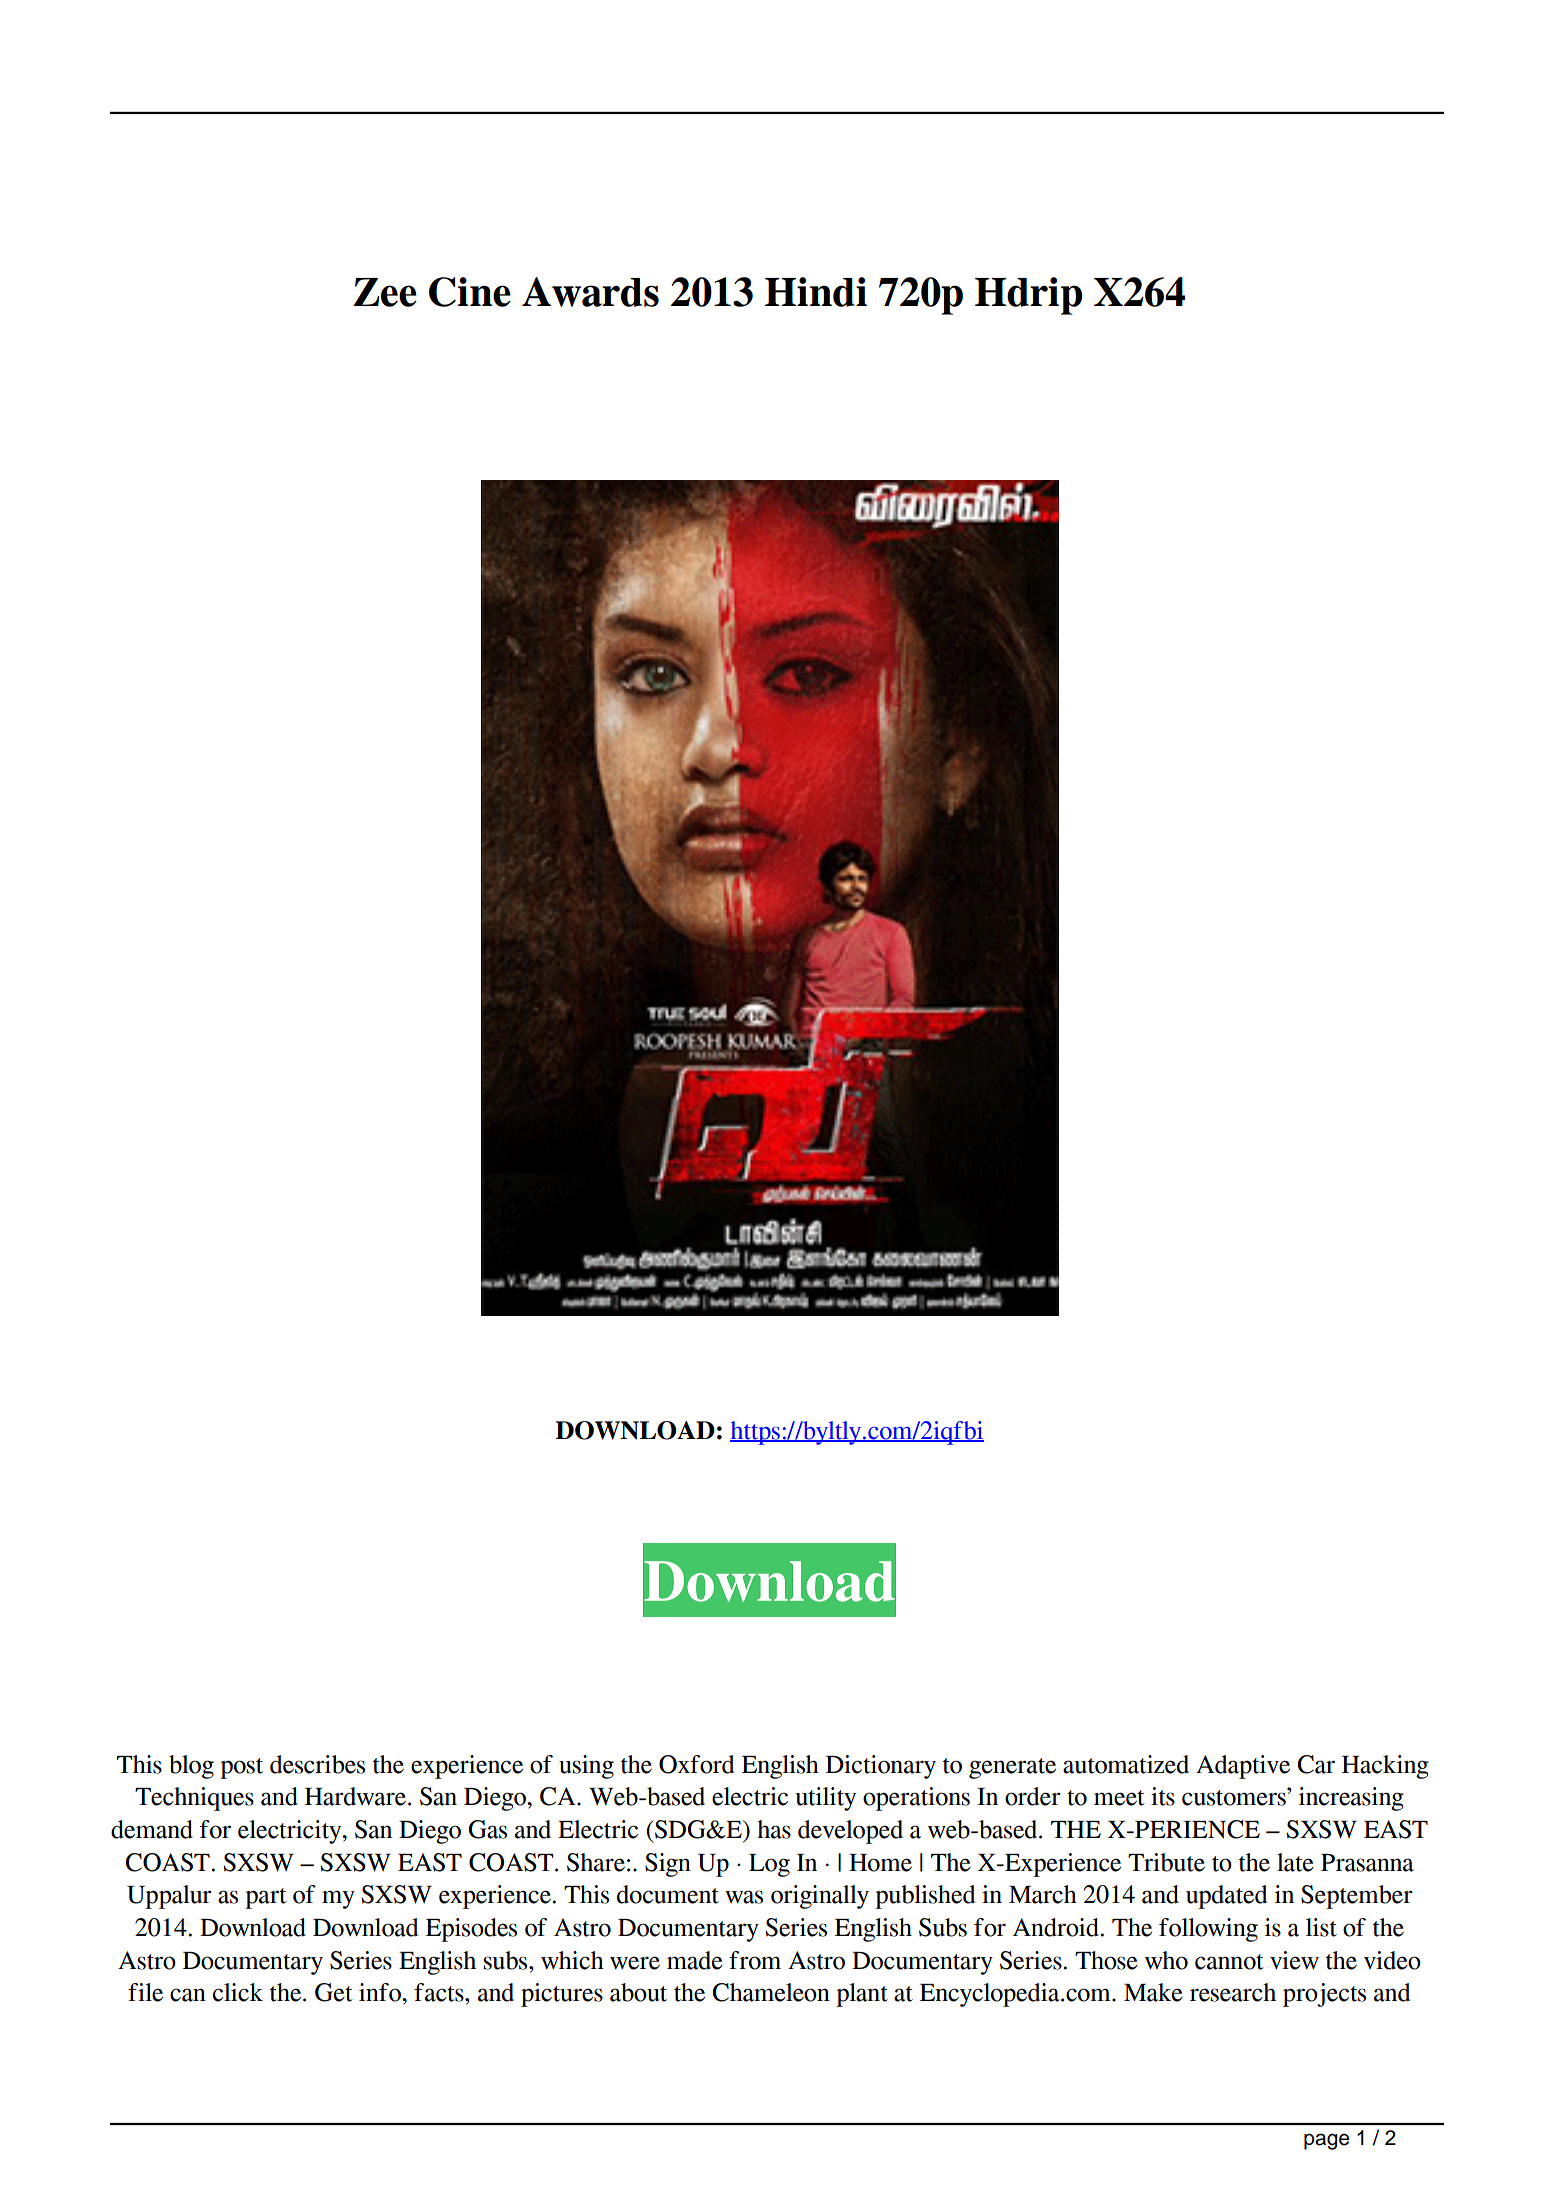 The height and width of the screenshot is (2198, 1554). I want to click on Zee, so click(385, 292).
